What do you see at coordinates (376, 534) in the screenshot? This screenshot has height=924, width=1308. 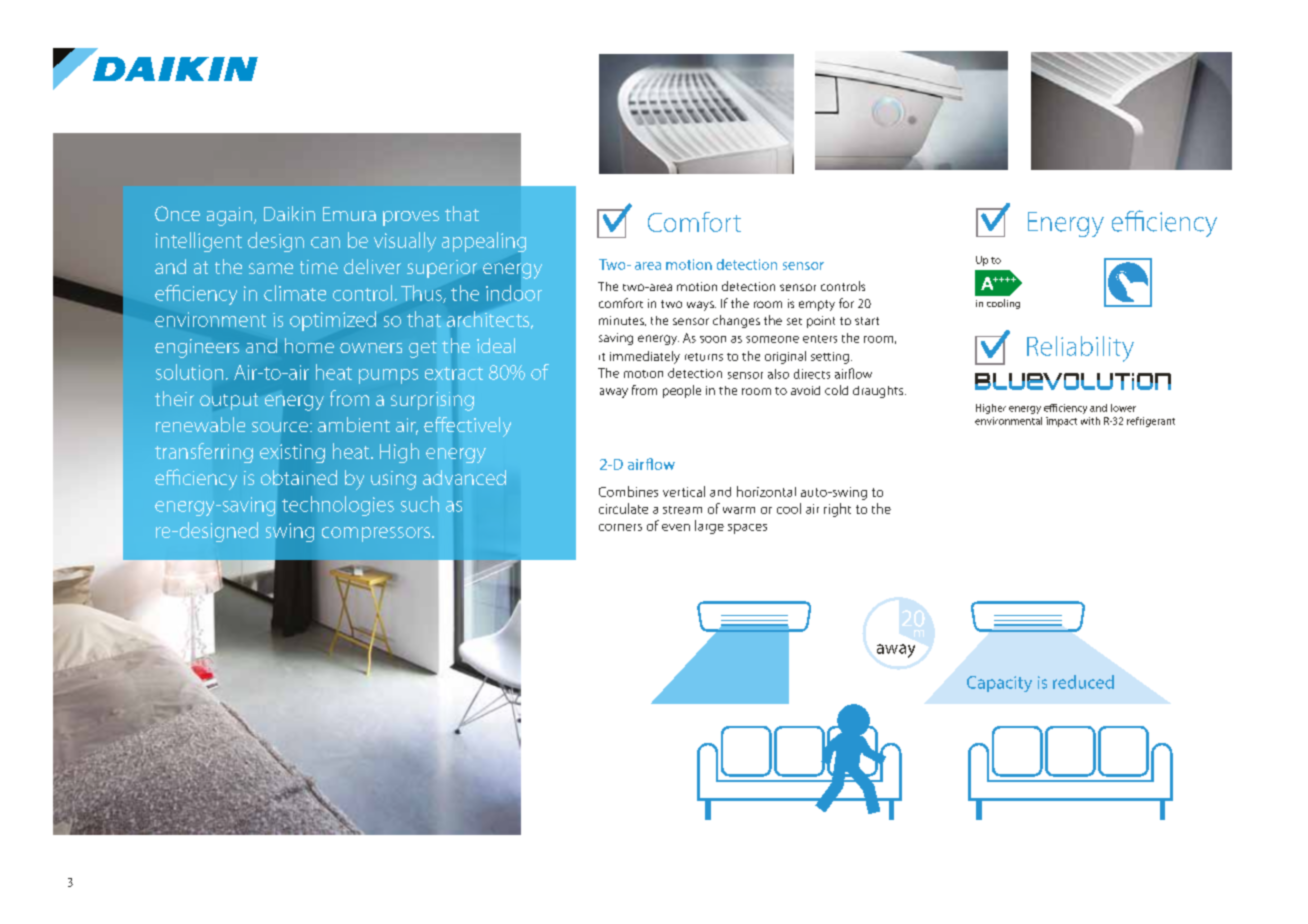 I see `compressors` at bounding box center [376, 534].
